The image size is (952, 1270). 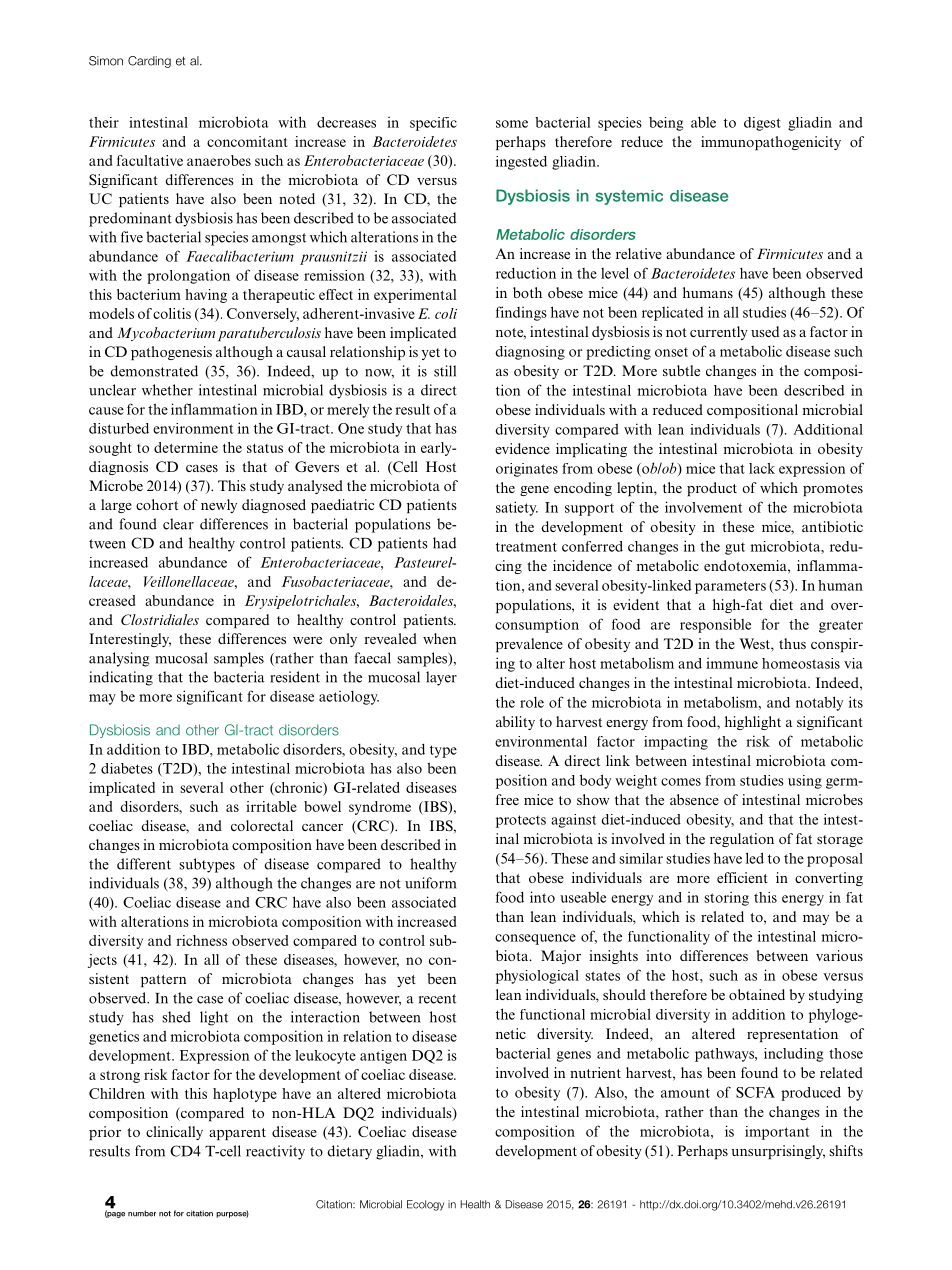 What do you see at coordinates (174, 1133) in the screenshot?
I see `clinically` at bounding box center [174, 1133].
